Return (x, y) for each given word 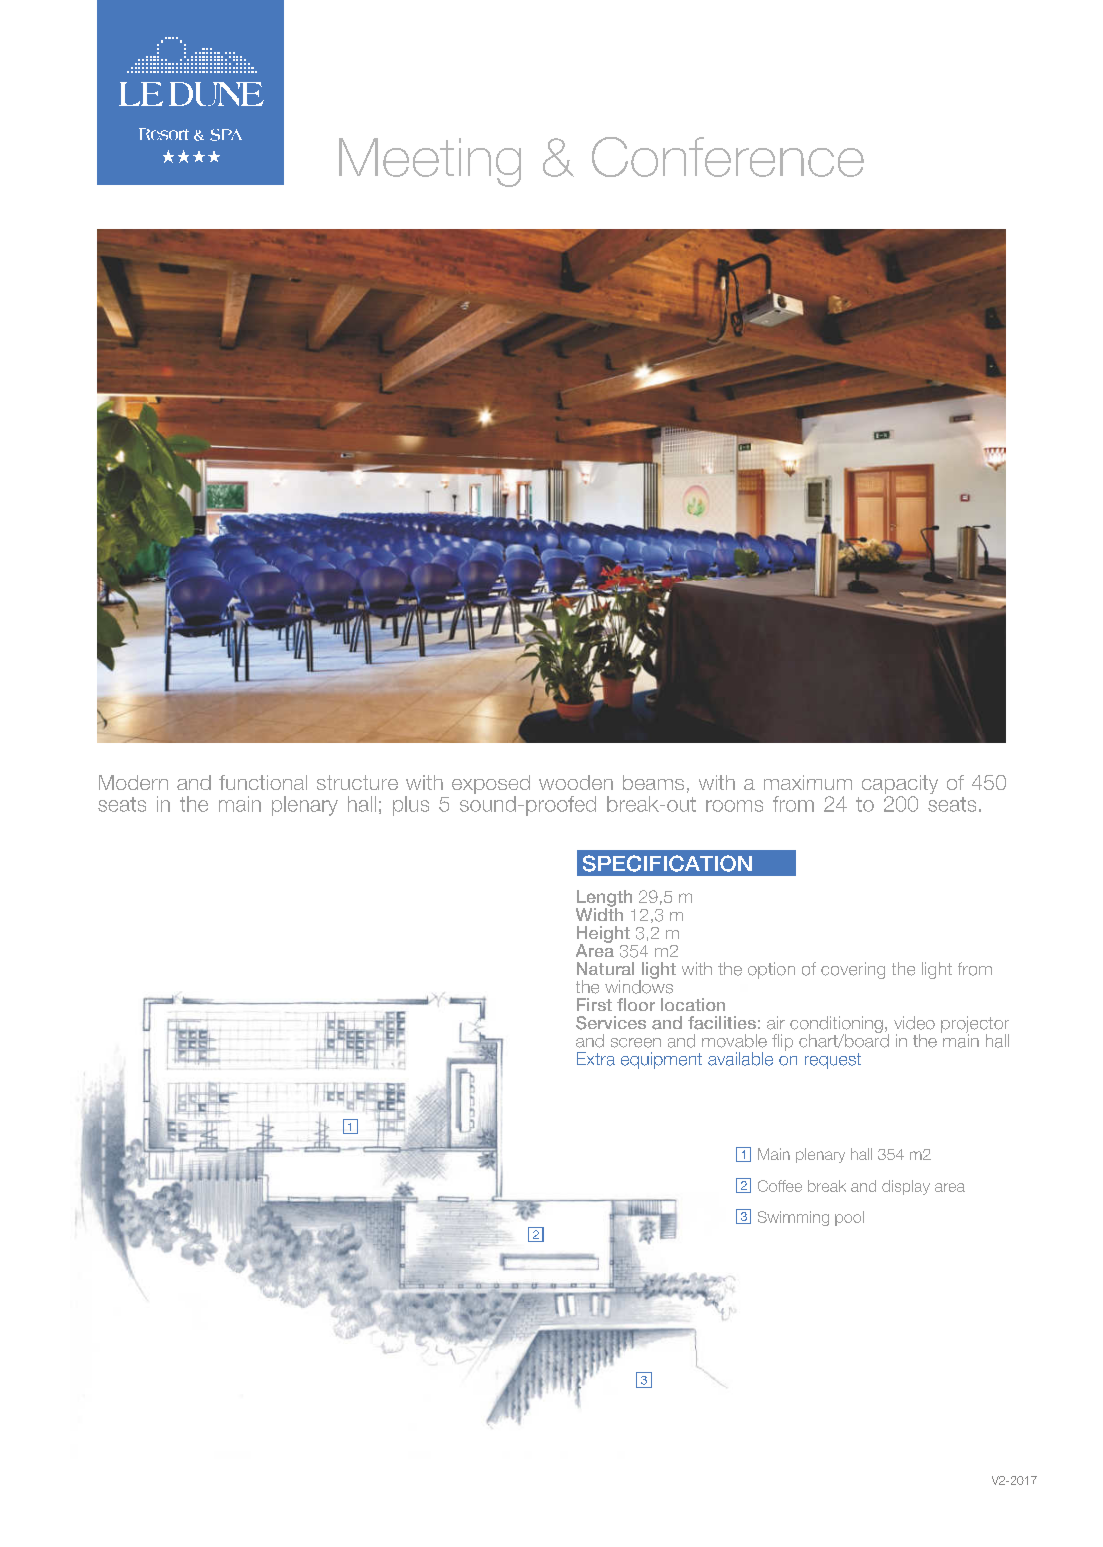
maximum (808, 782)
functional (263, 782)
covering (853, 970)
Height (603, 935)
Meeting (430, 162)
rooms (734, 806)
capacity (900, 786)
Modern (133, 782)
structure (357, 782)
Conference (728, 157)
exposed (491, 786)
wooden (576, 782)
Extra (596, 1059)
